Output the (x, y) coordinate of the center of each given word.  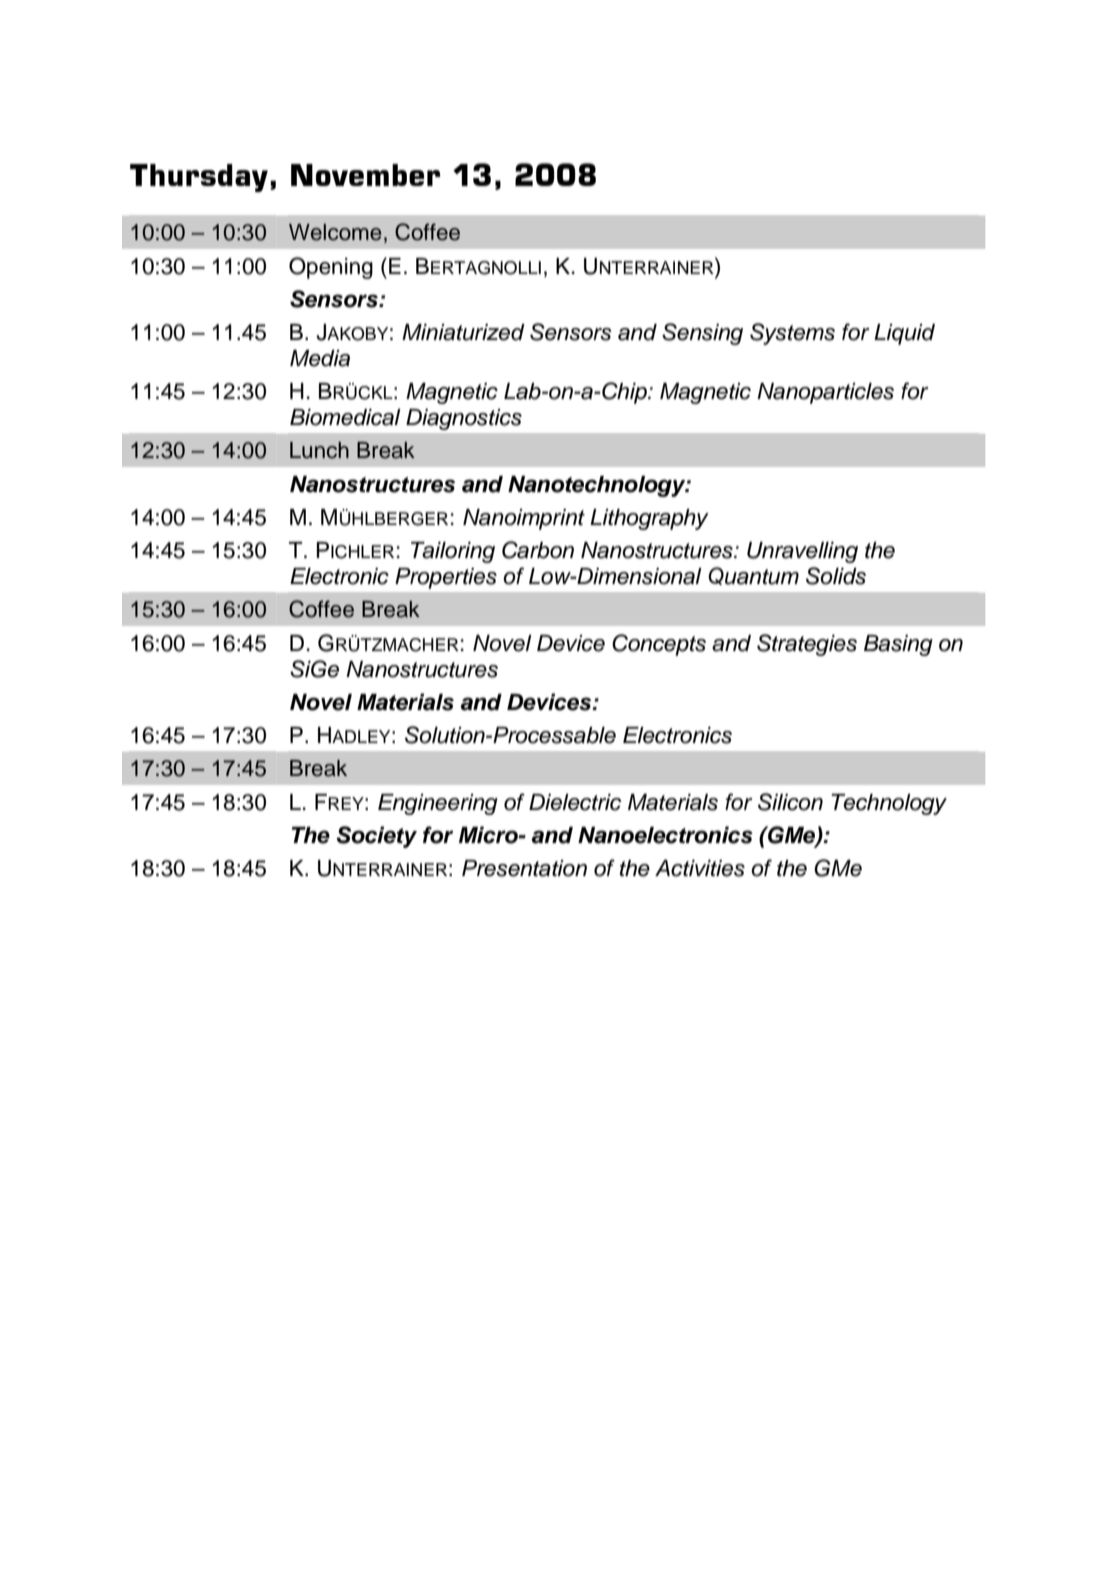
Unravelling (802, 552)
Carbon (538, 550)
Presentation (524, 868)
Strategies (807, 645)
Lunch (319, 450)
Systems (792, 334)
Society (376, 837)
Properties (446, 578)
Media (320, 358)
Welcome (335, 232)
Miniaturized (463, 332)
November (365, 175)
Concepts (659, 645)
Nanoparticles (825, 393)
